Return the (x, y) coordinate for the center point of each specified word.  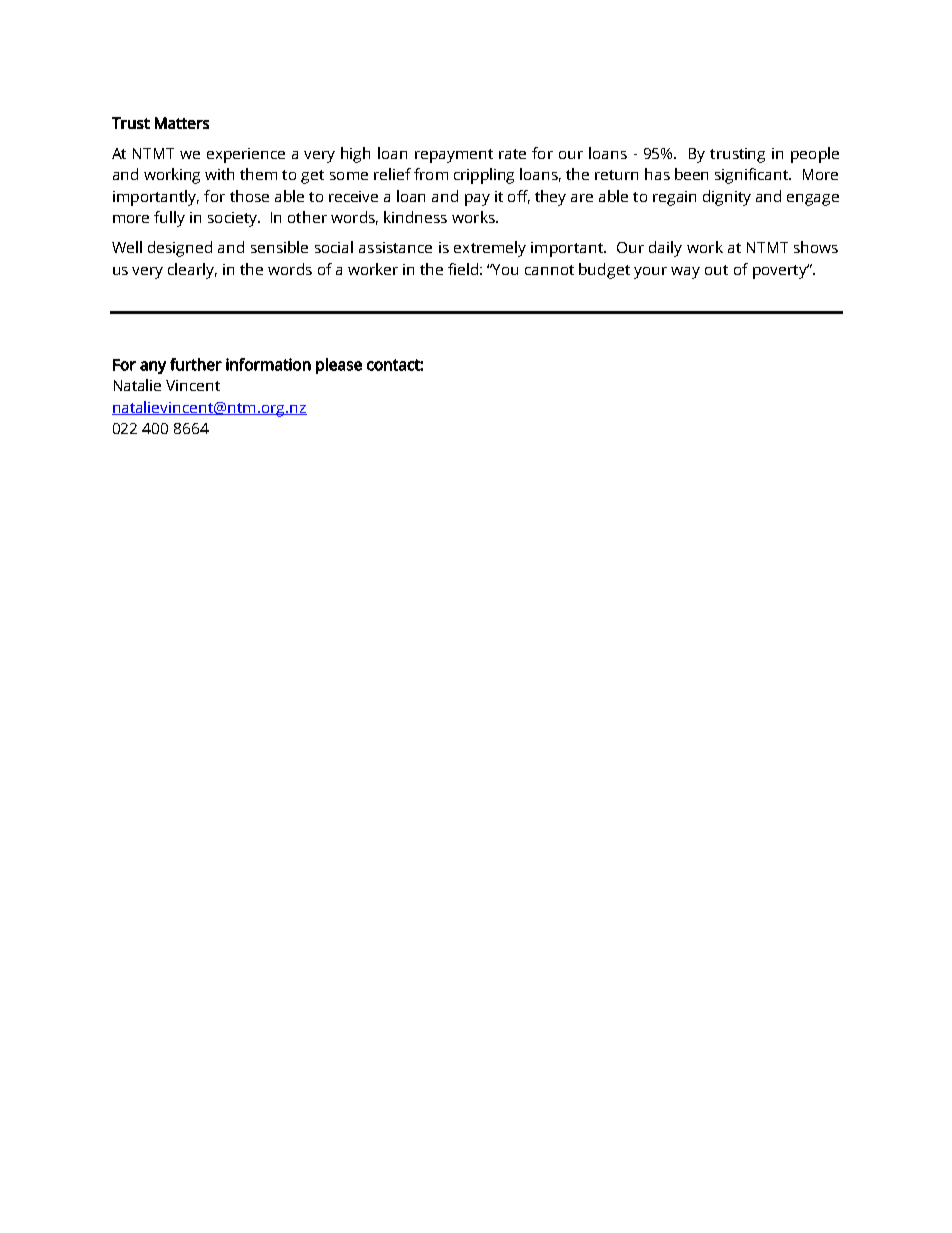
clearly (192, 271)
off (519, 197)
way (685, 273)
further (196, 364)
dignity (727, 198)
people (815, 155)
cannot (549, 270)
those (249, 196)
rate (512, 154)
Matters (182, 123)
